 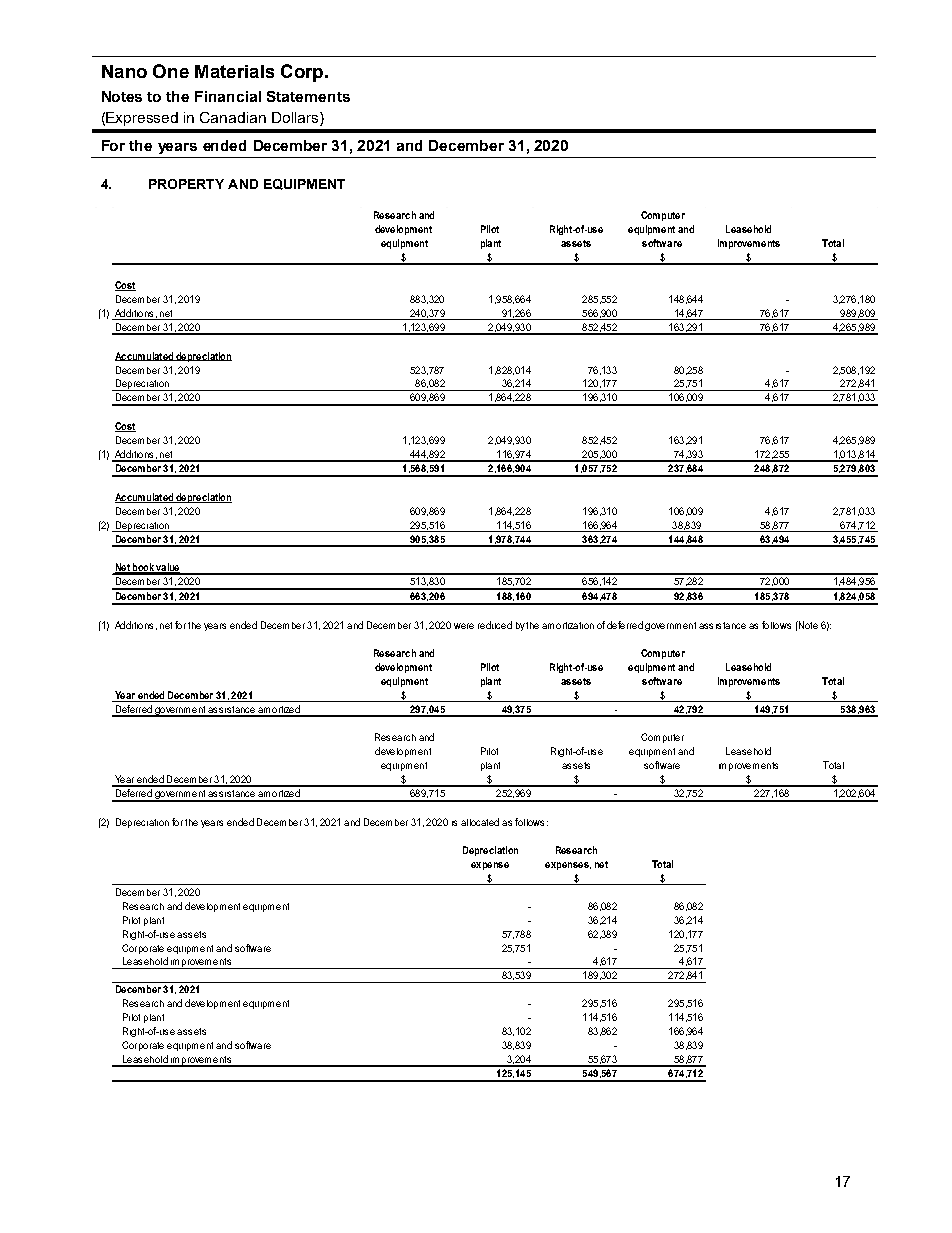 What do you see at coordinates (171, 71) in the image?
I see `One` at bounding box center [171, 71].
